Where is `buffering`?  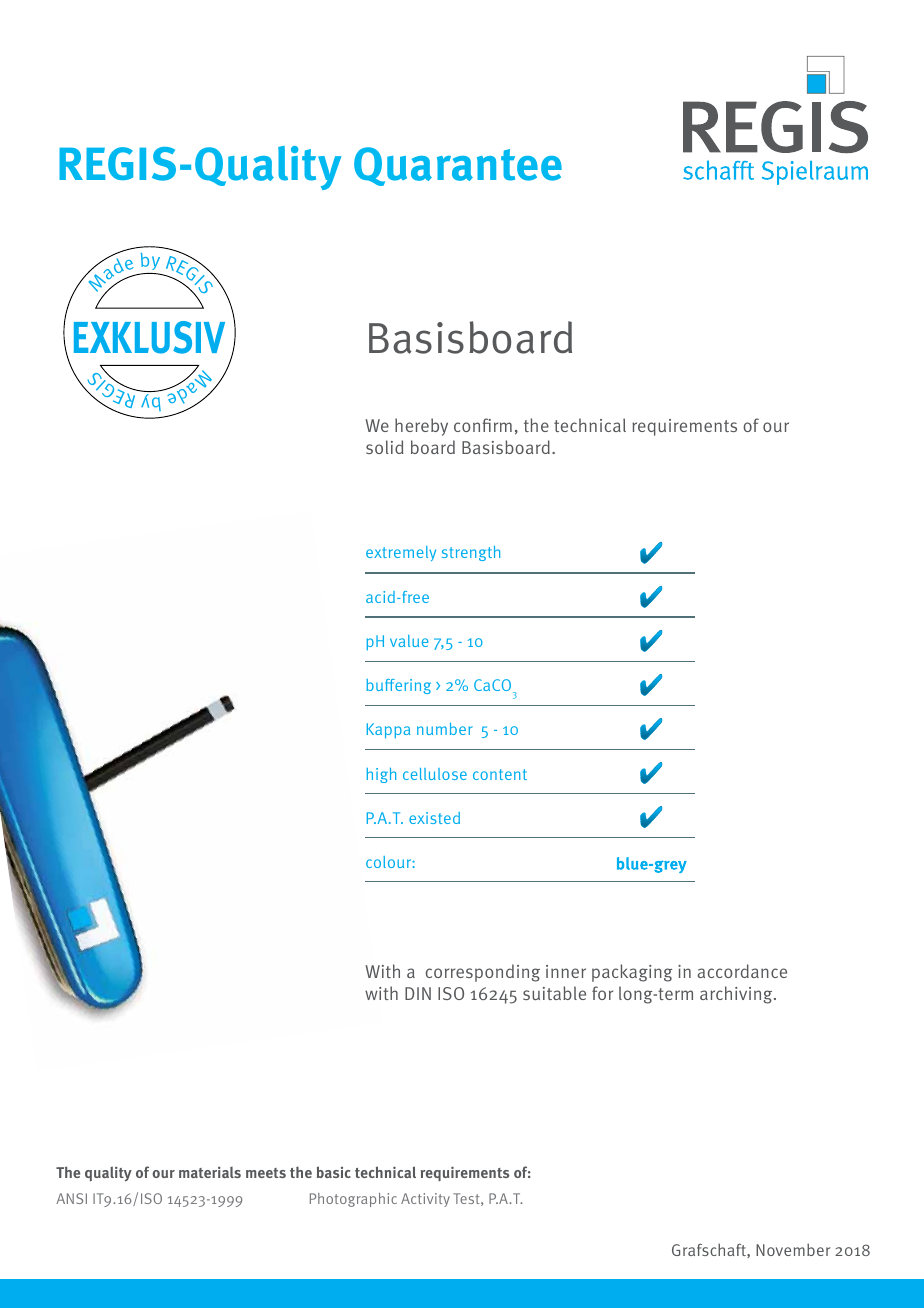 buffering is located at coordinates (398, 686).
